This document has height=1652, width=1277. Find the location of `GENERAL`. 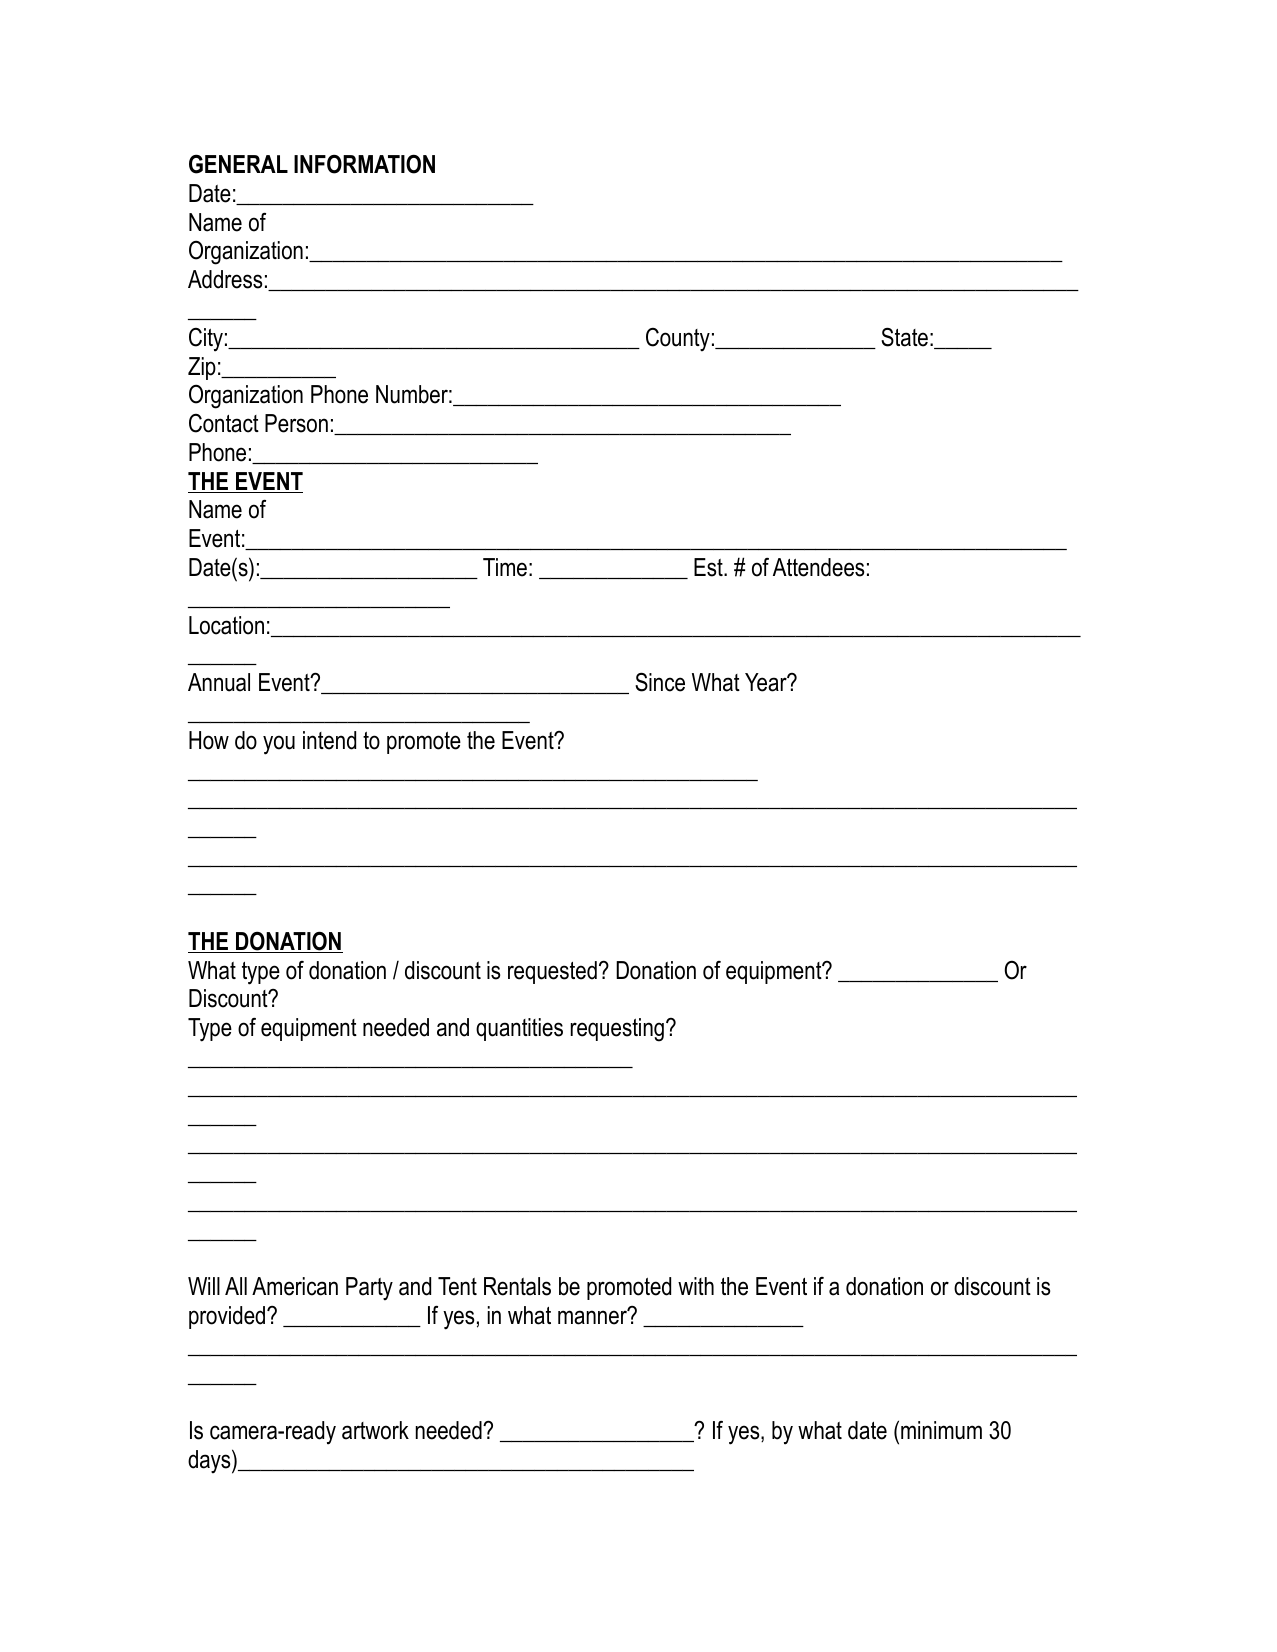

GENERAL is located at coordinates (238, 164).
